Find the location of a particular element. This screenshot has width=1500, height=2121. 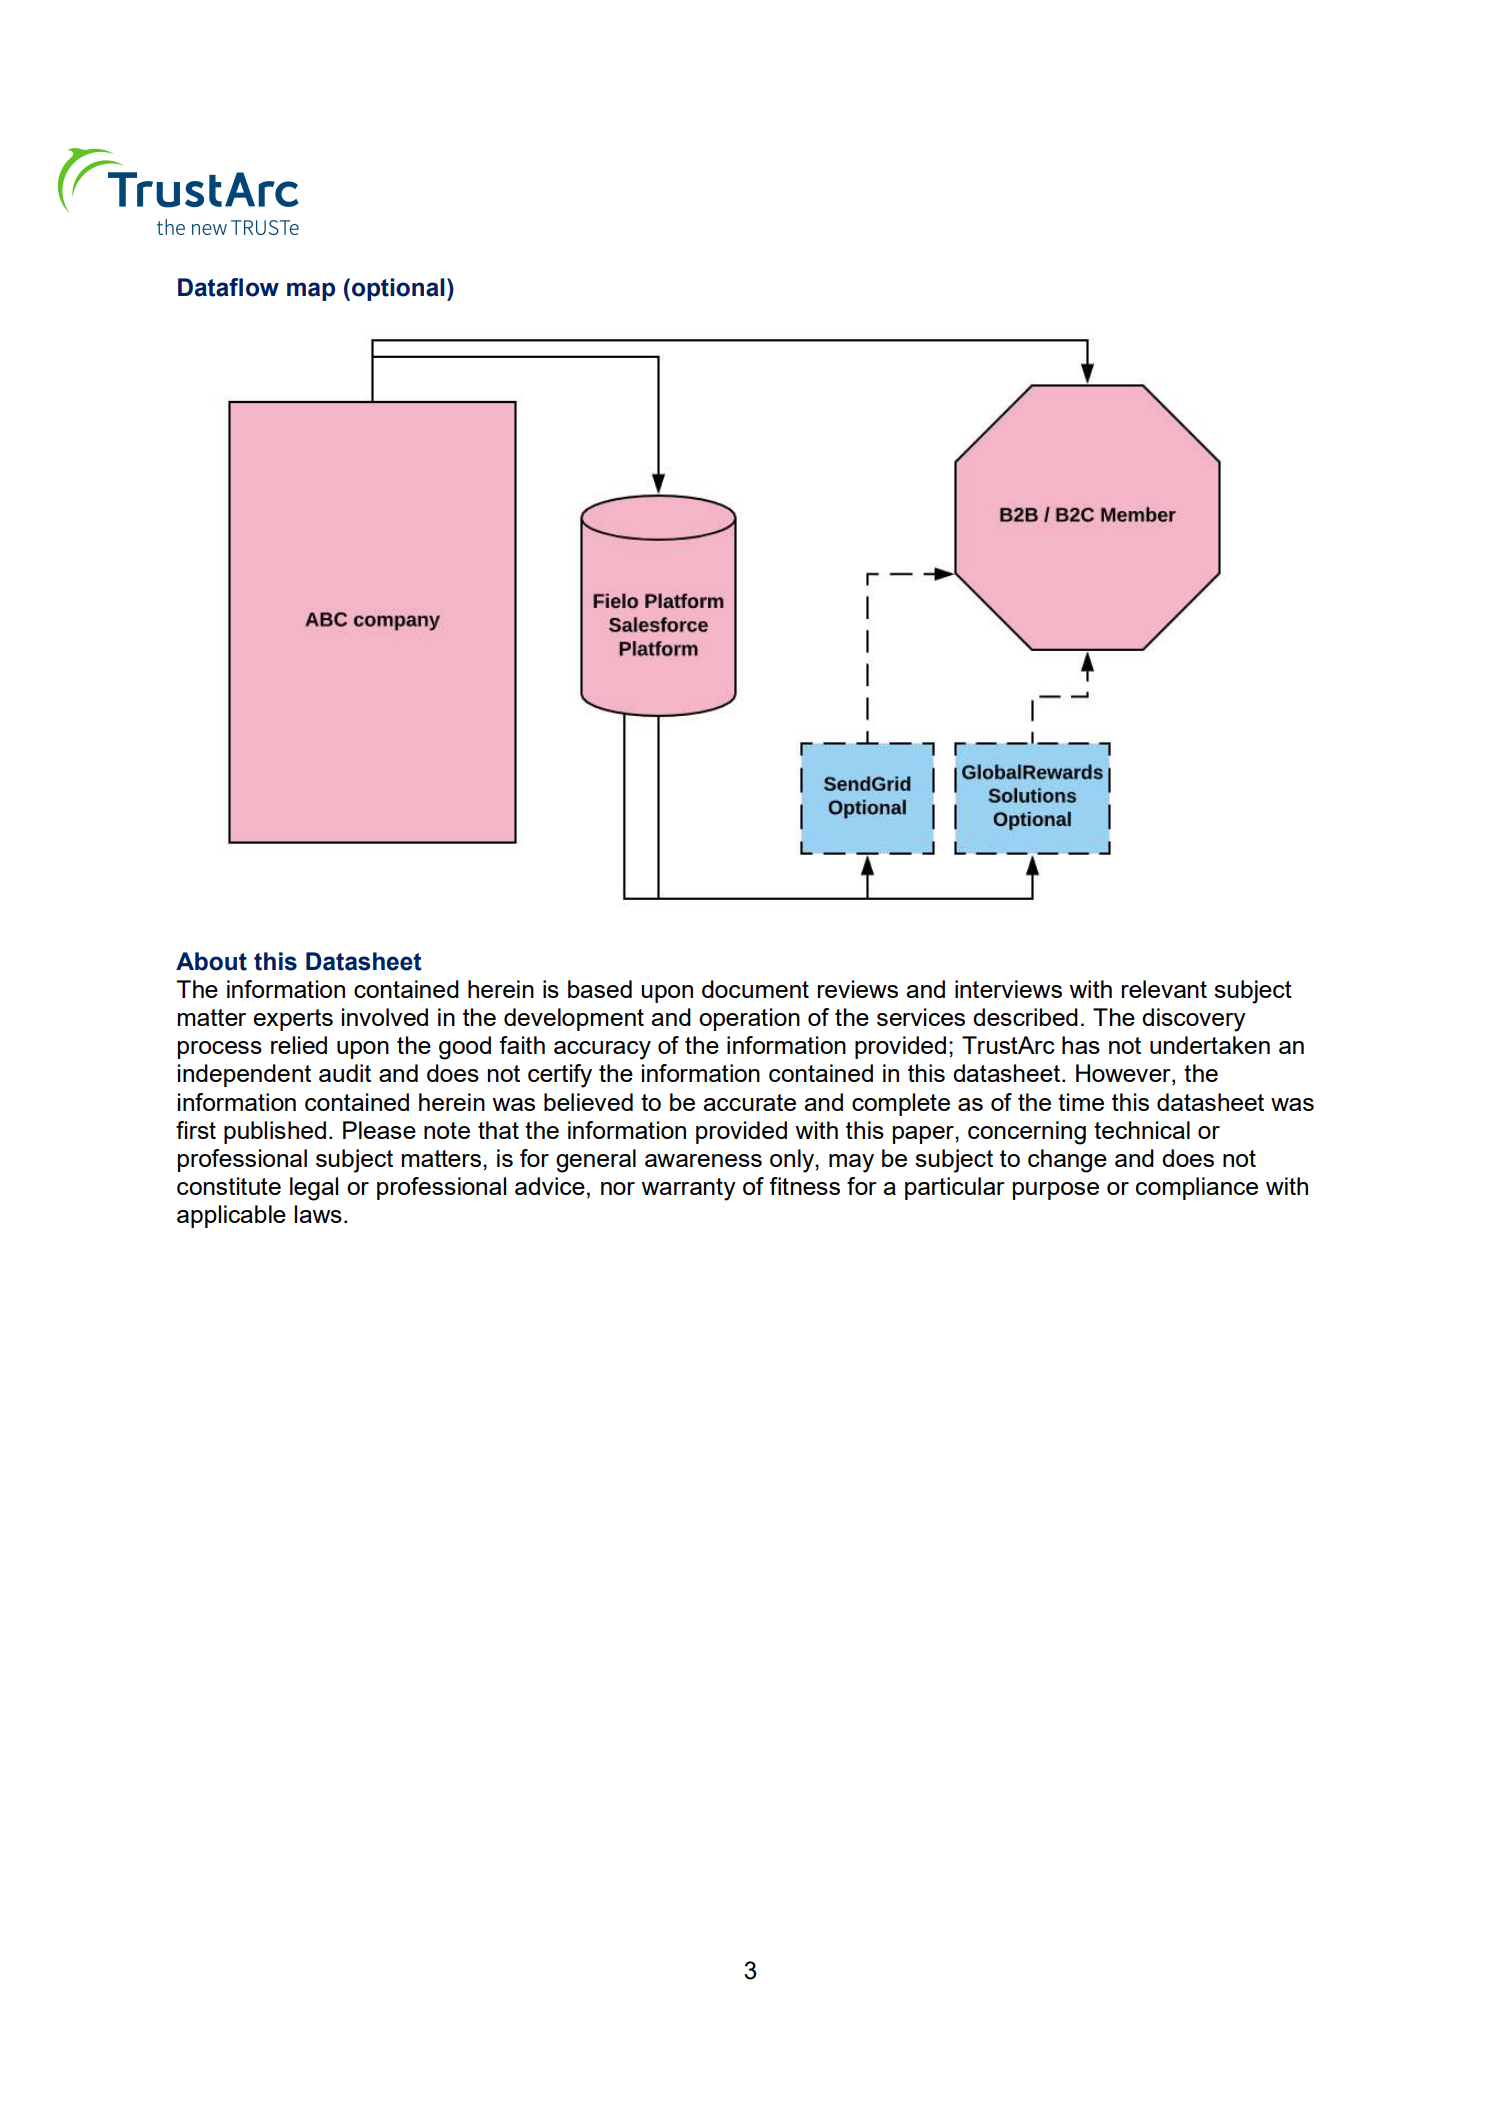

optional is located at coordinates (398, 289).
